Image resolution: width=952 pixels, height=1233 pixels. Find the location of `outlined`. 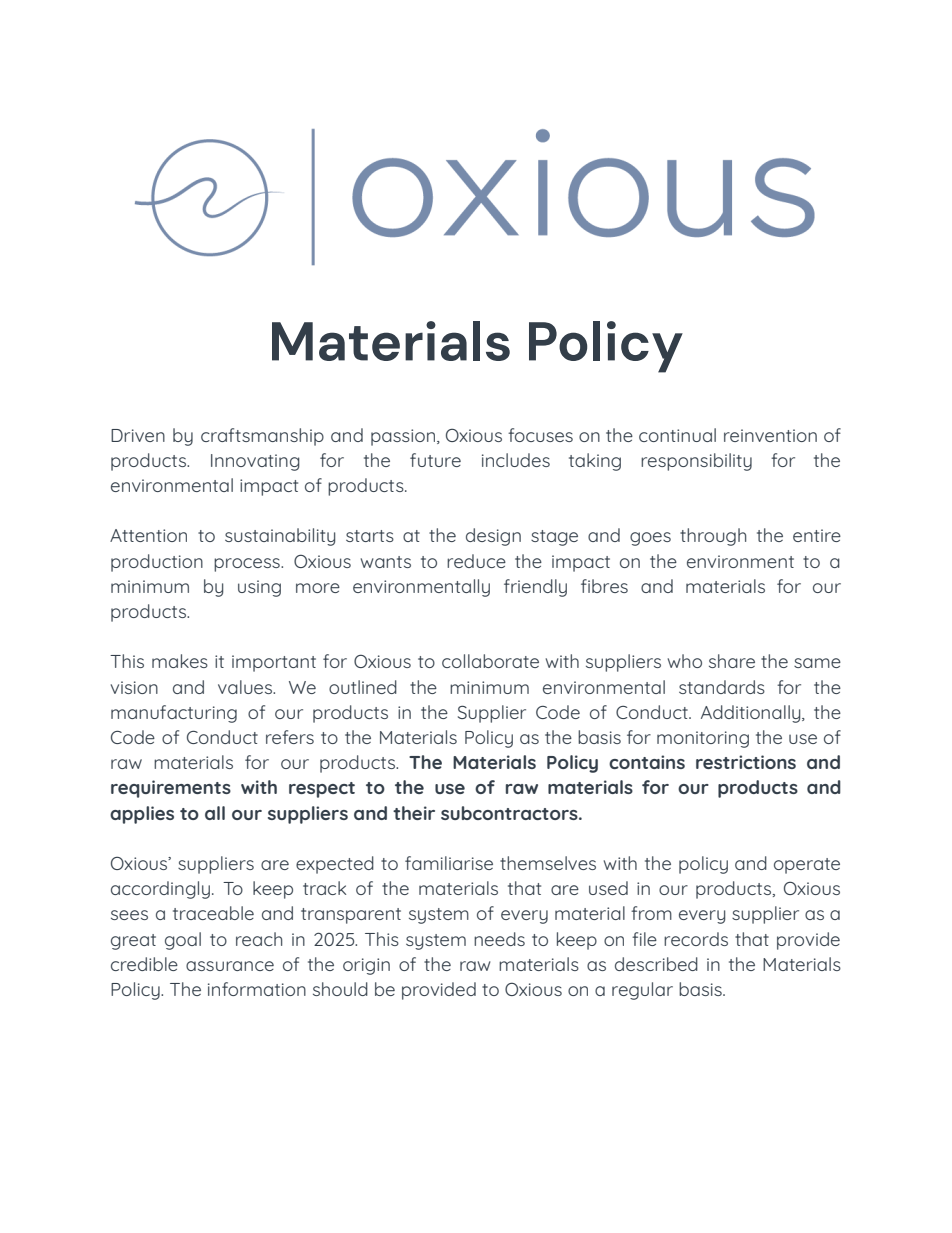

outlined is located at coordinates (363, 687).
